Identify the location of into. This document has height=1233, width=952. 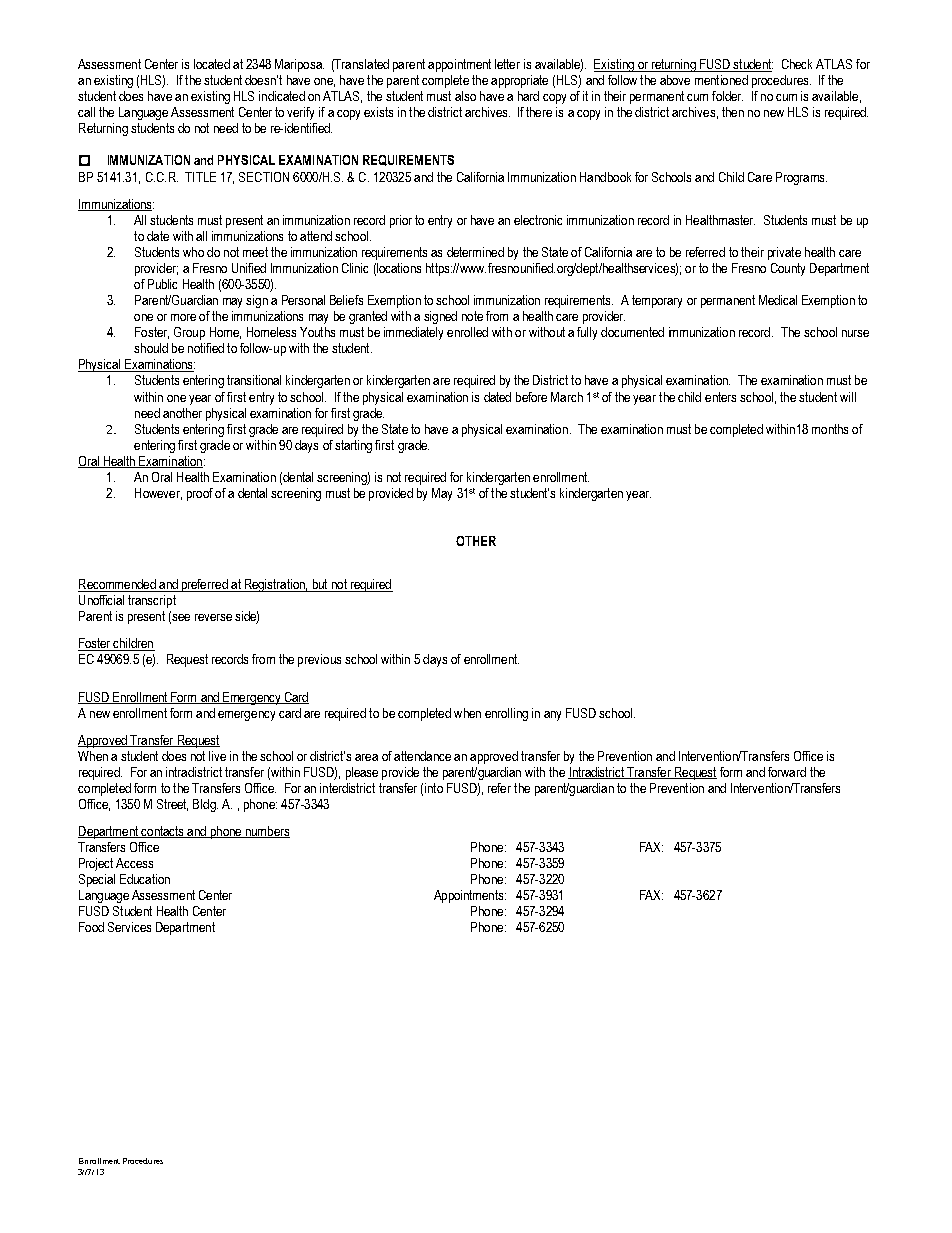
(434, 788).
